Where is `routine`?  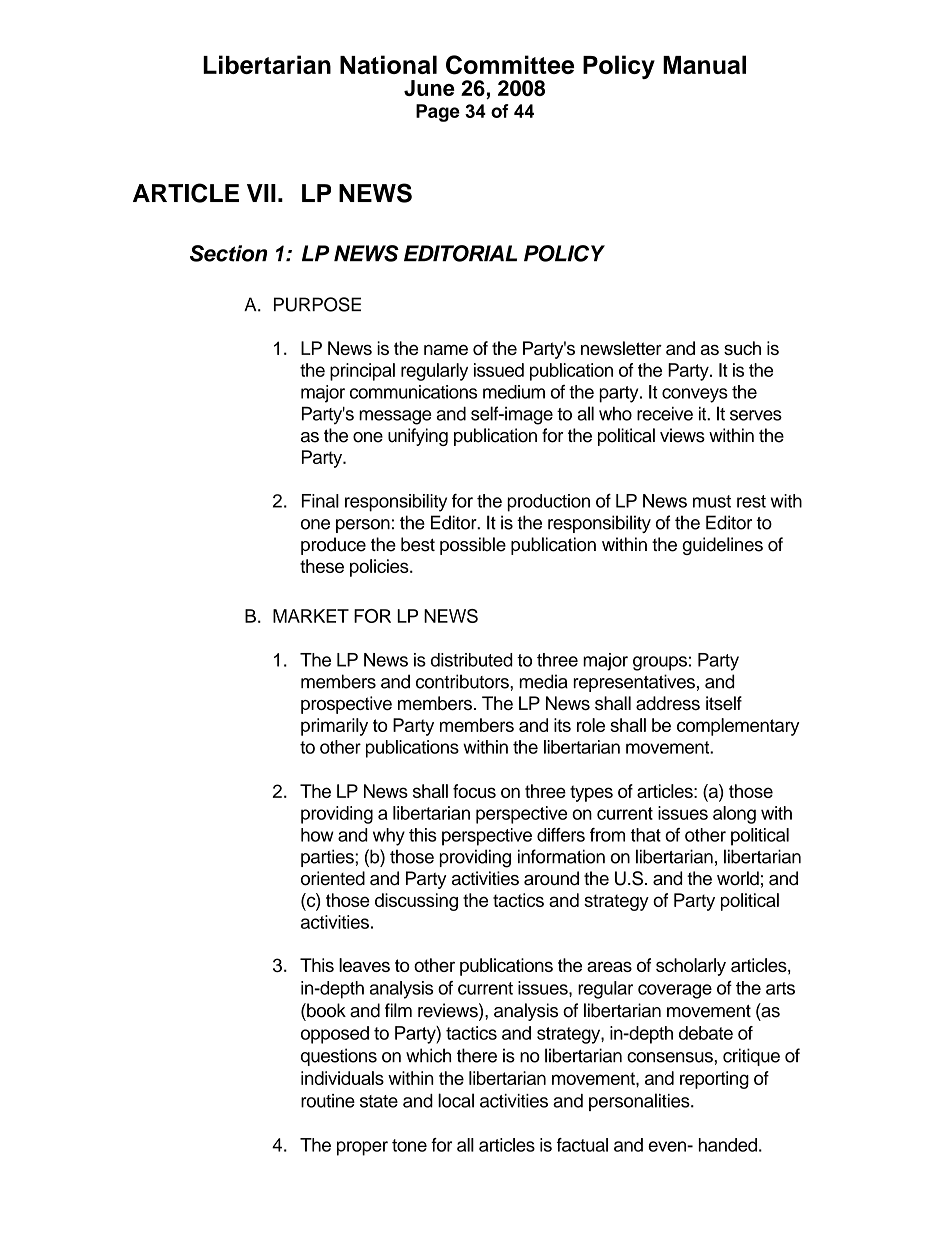 routine is located at coordinates (328, 1101).
